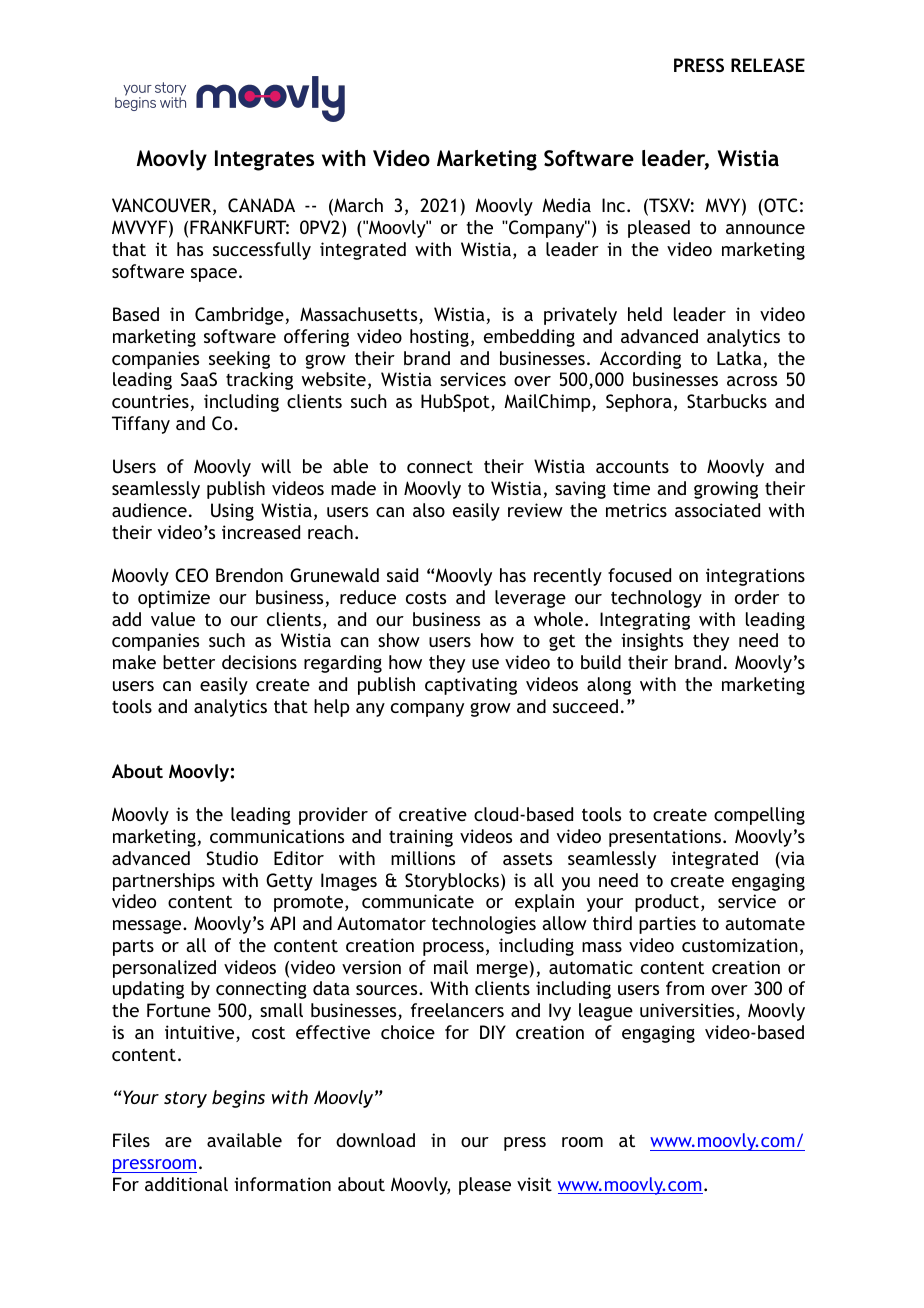 This screenshot has height=1308, width=924. What do you see at coordinates (759, 816) in the screenshot?
I see `compelling` at bounding box center [759, 816].
